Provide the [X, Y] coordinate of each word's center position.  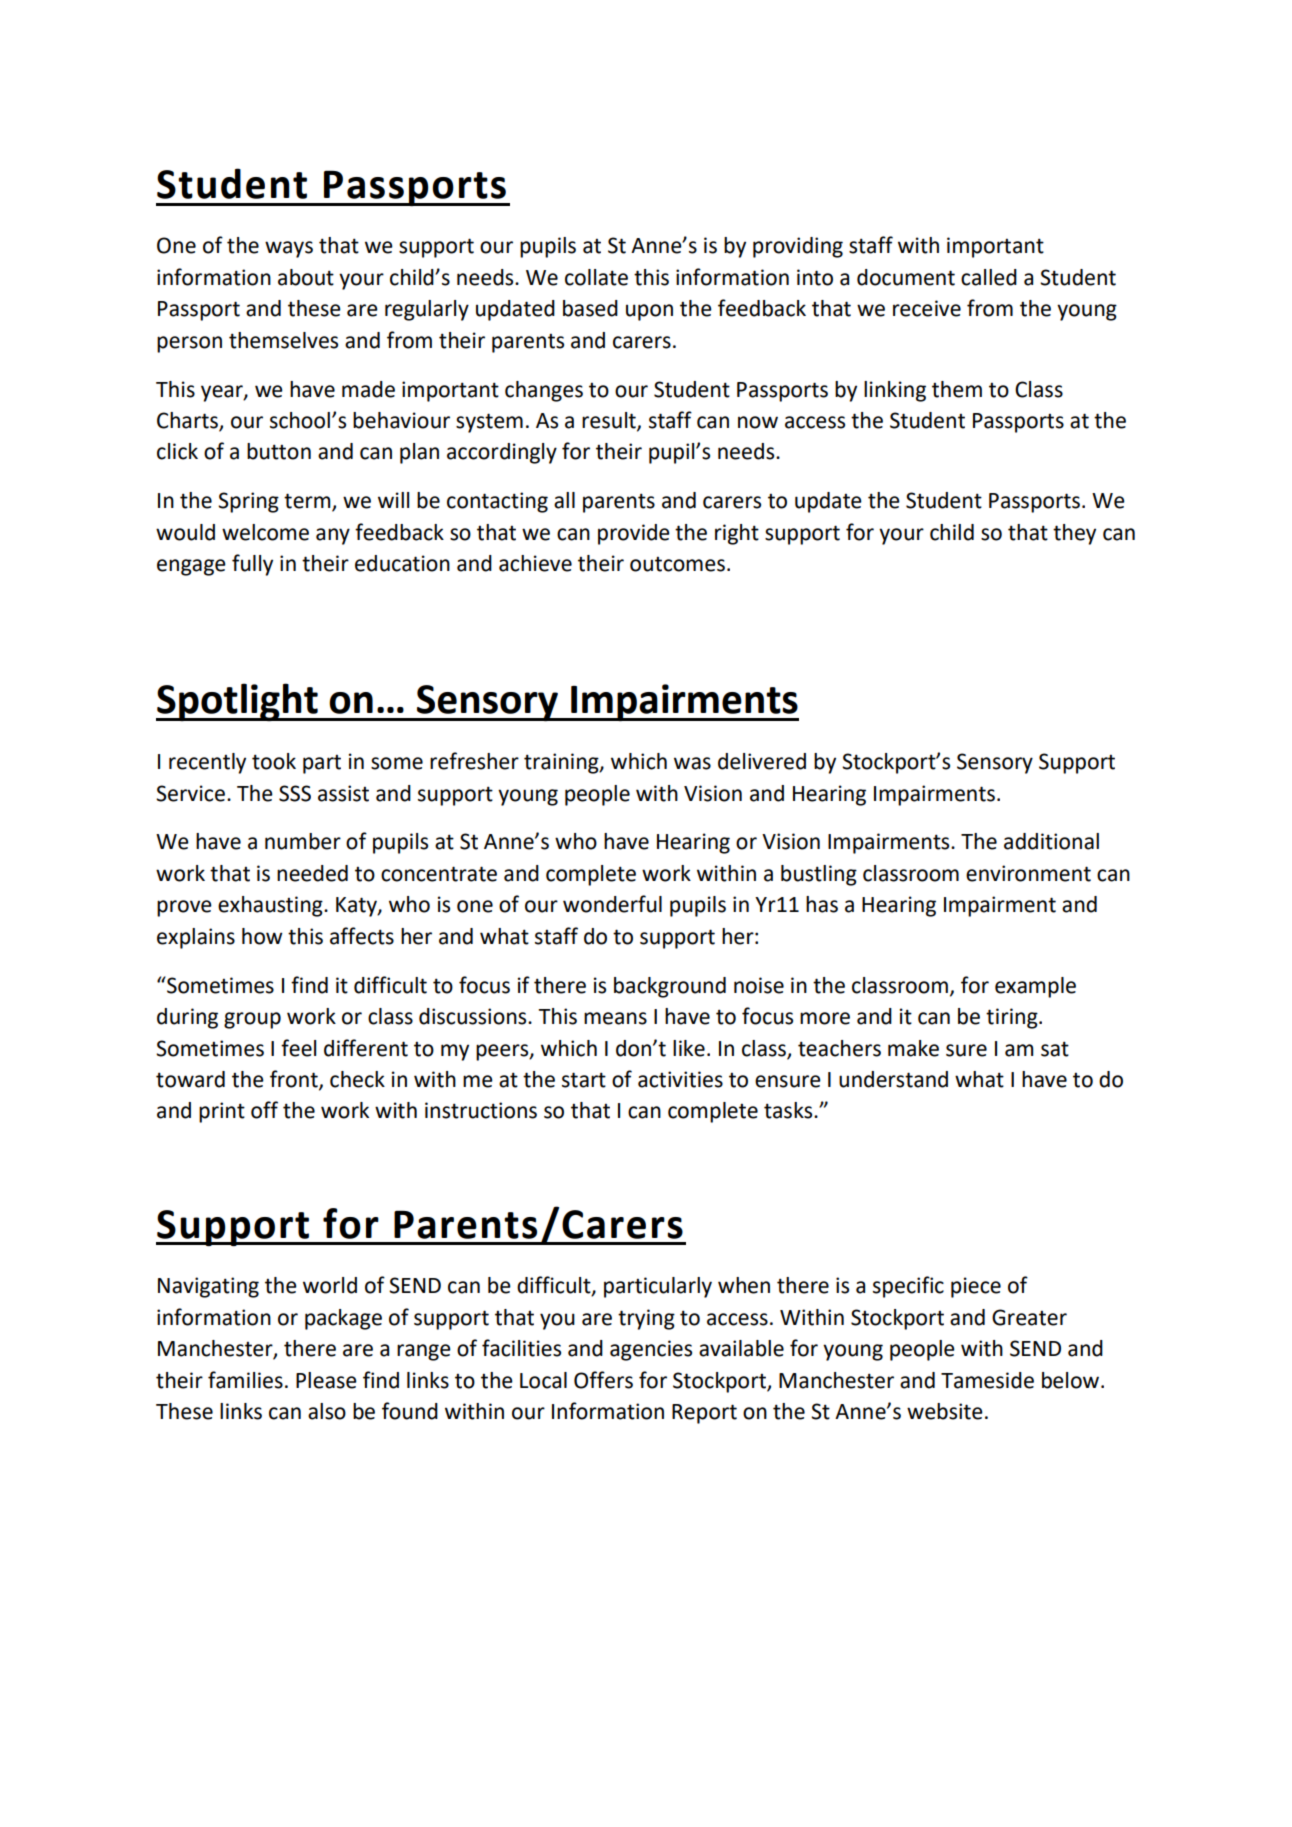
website [945, 1411]
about [306, 277]
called [989, 277]
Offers [603, 1380]
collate [596, 277]
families [245, 1380]
